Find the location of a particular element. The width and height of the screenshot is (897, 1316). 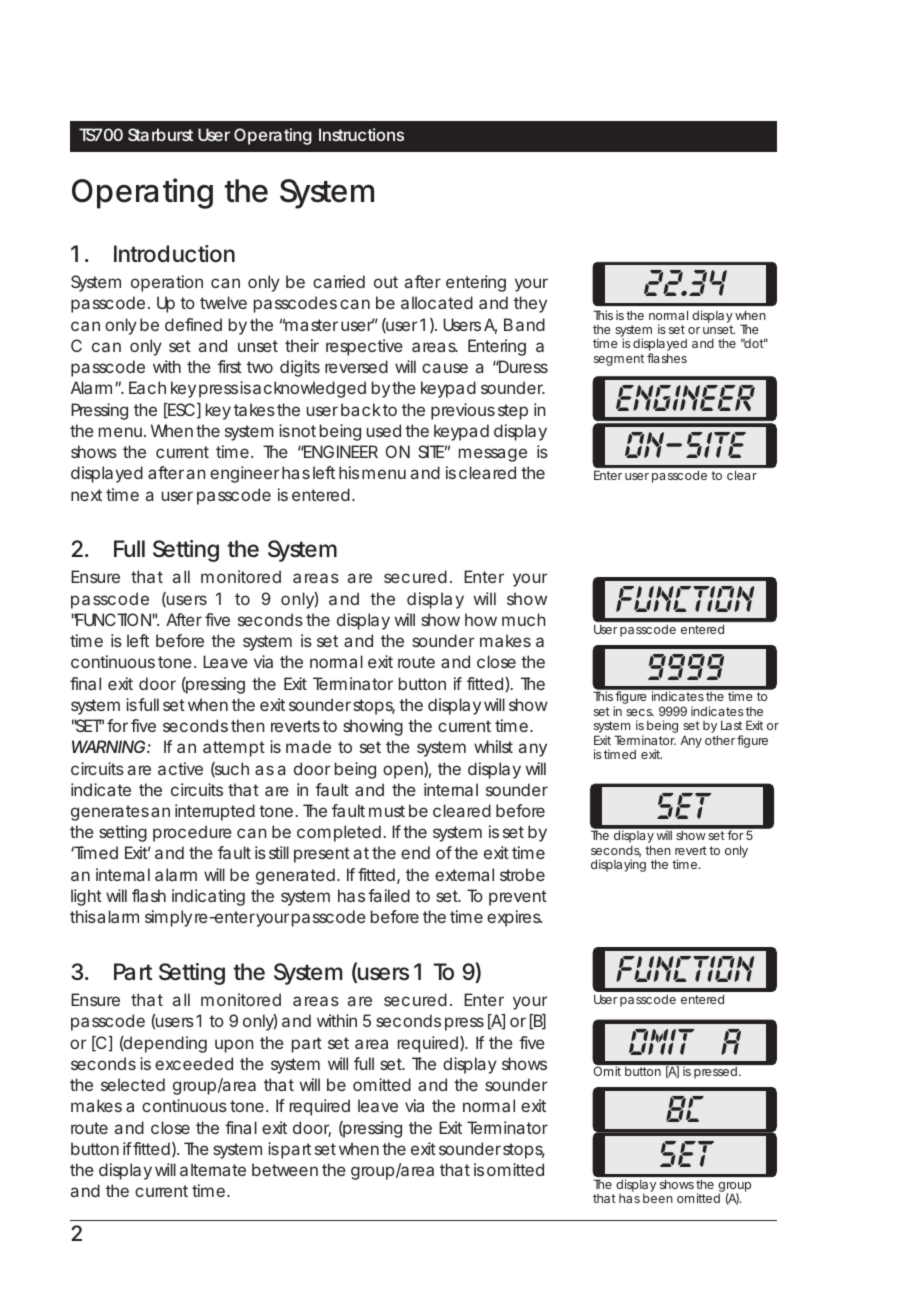

master is located at coordinates (310, 324).
